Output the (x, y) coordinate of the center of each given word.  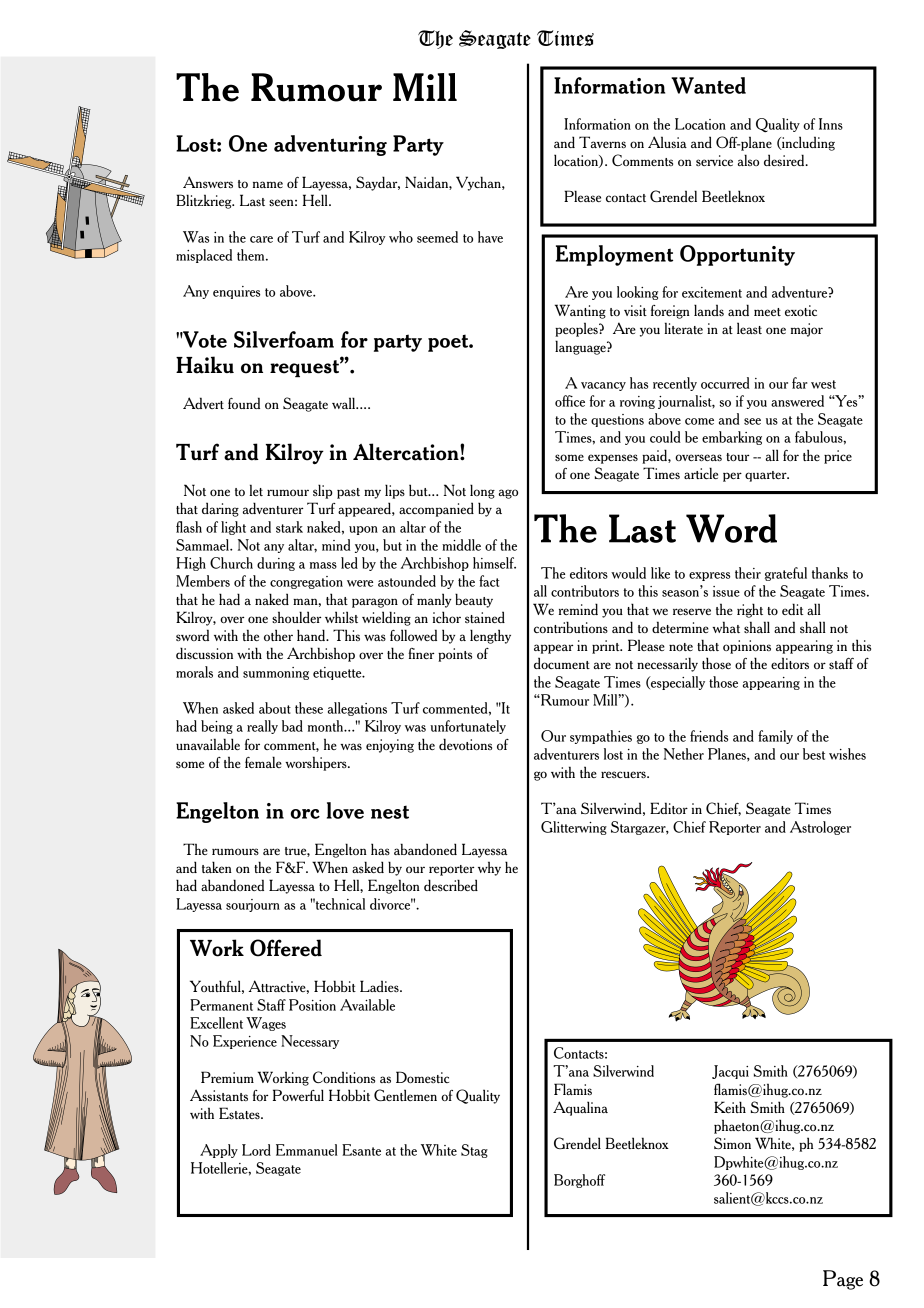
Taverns (602, 142)
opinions (747, 647)
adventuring (330, 145)
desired (785, 160)
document (562, 663)
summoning (276, 673)
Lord (256, 1150)
